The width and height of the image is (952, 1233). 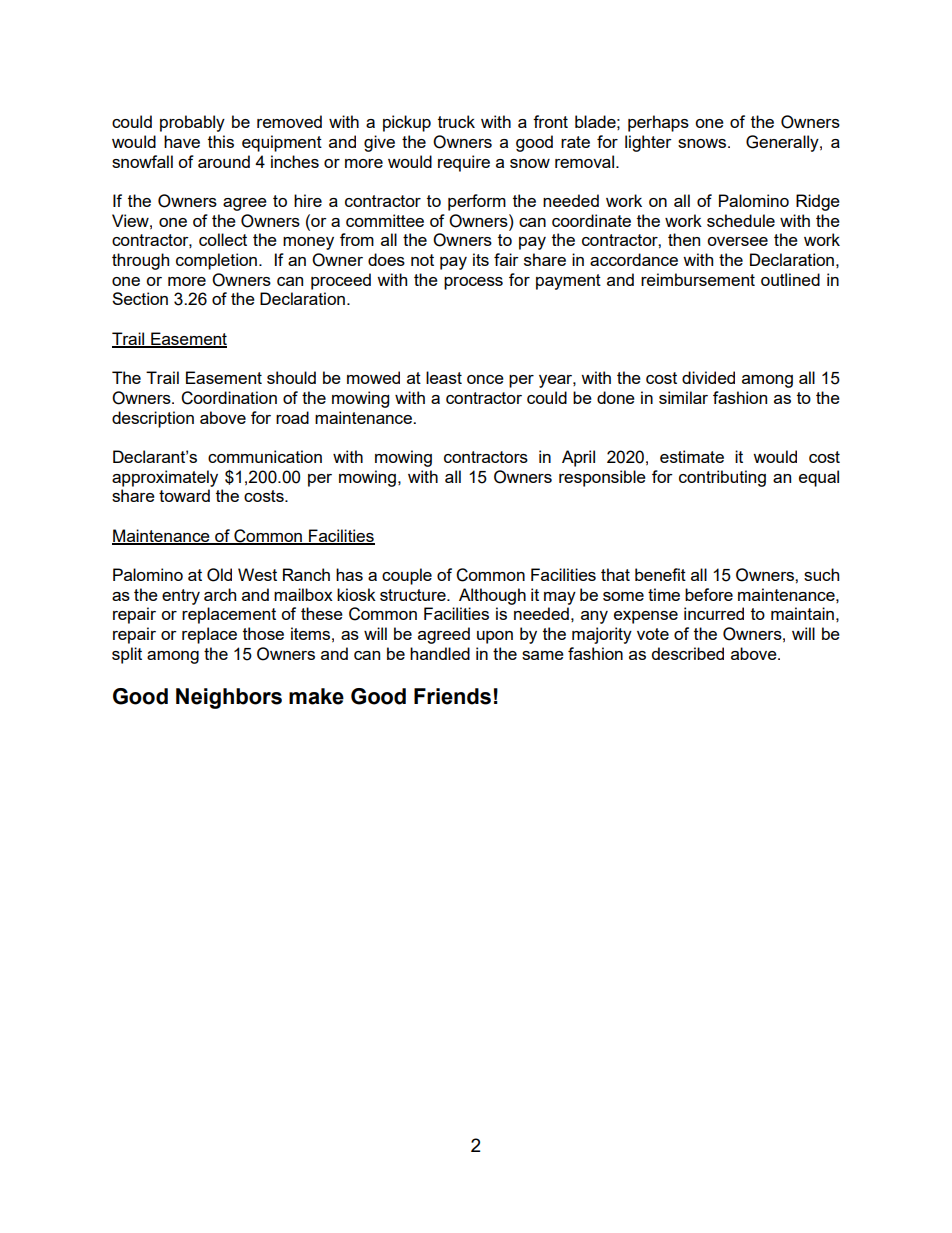 I want to click on Neighbors, so click(x=229, y=698).
